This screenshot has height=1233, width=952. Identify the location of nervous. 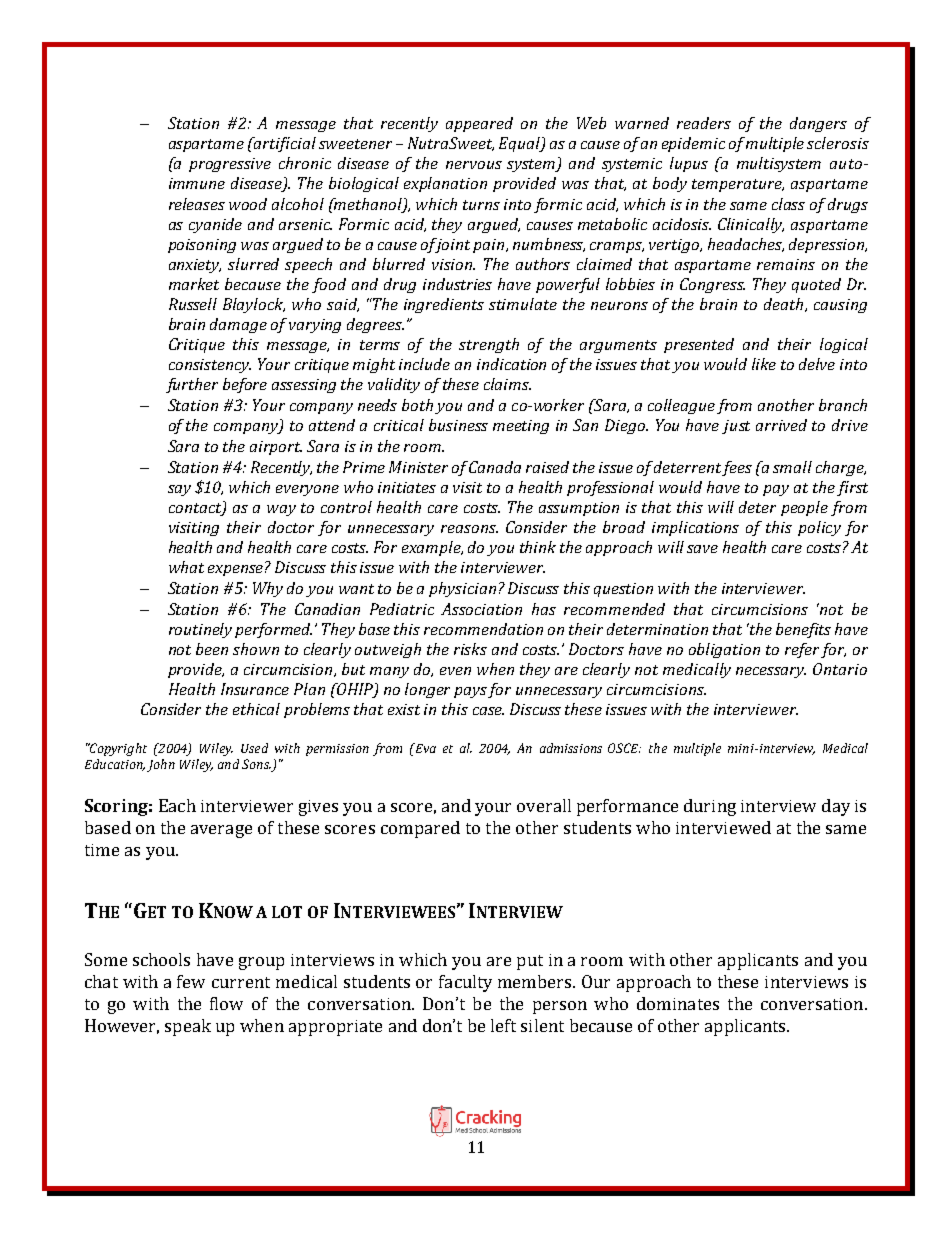
(474, 165).
